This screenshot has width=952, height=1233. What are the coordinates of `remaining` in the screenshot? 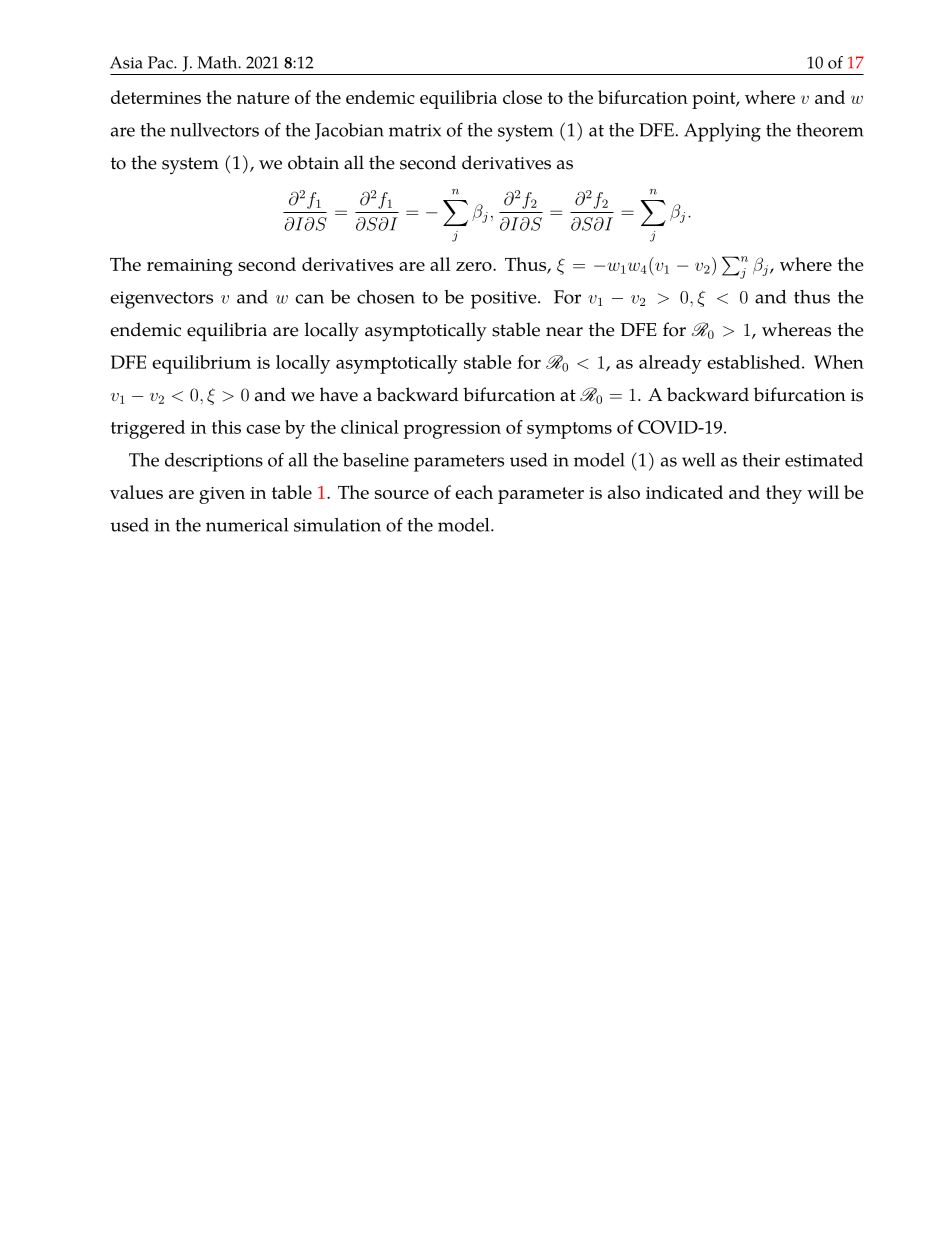 It's located at (190, 267).
